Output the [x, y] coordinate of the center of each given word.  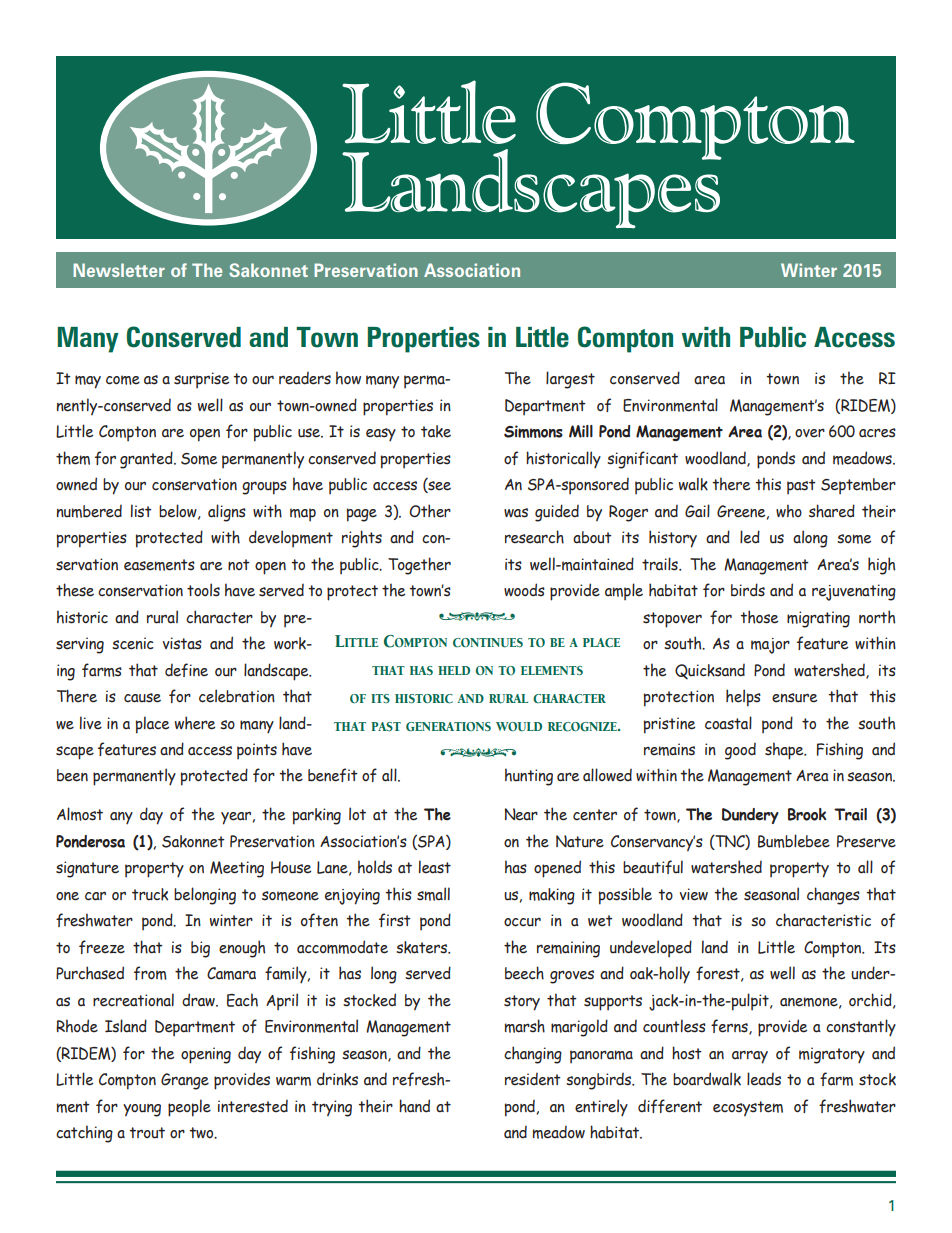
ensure [794, 698]
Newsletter [119, 270]
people [189, 1108]
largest [570, 380]
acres [877, 433]
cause [142, 698]
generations [448, 727]
